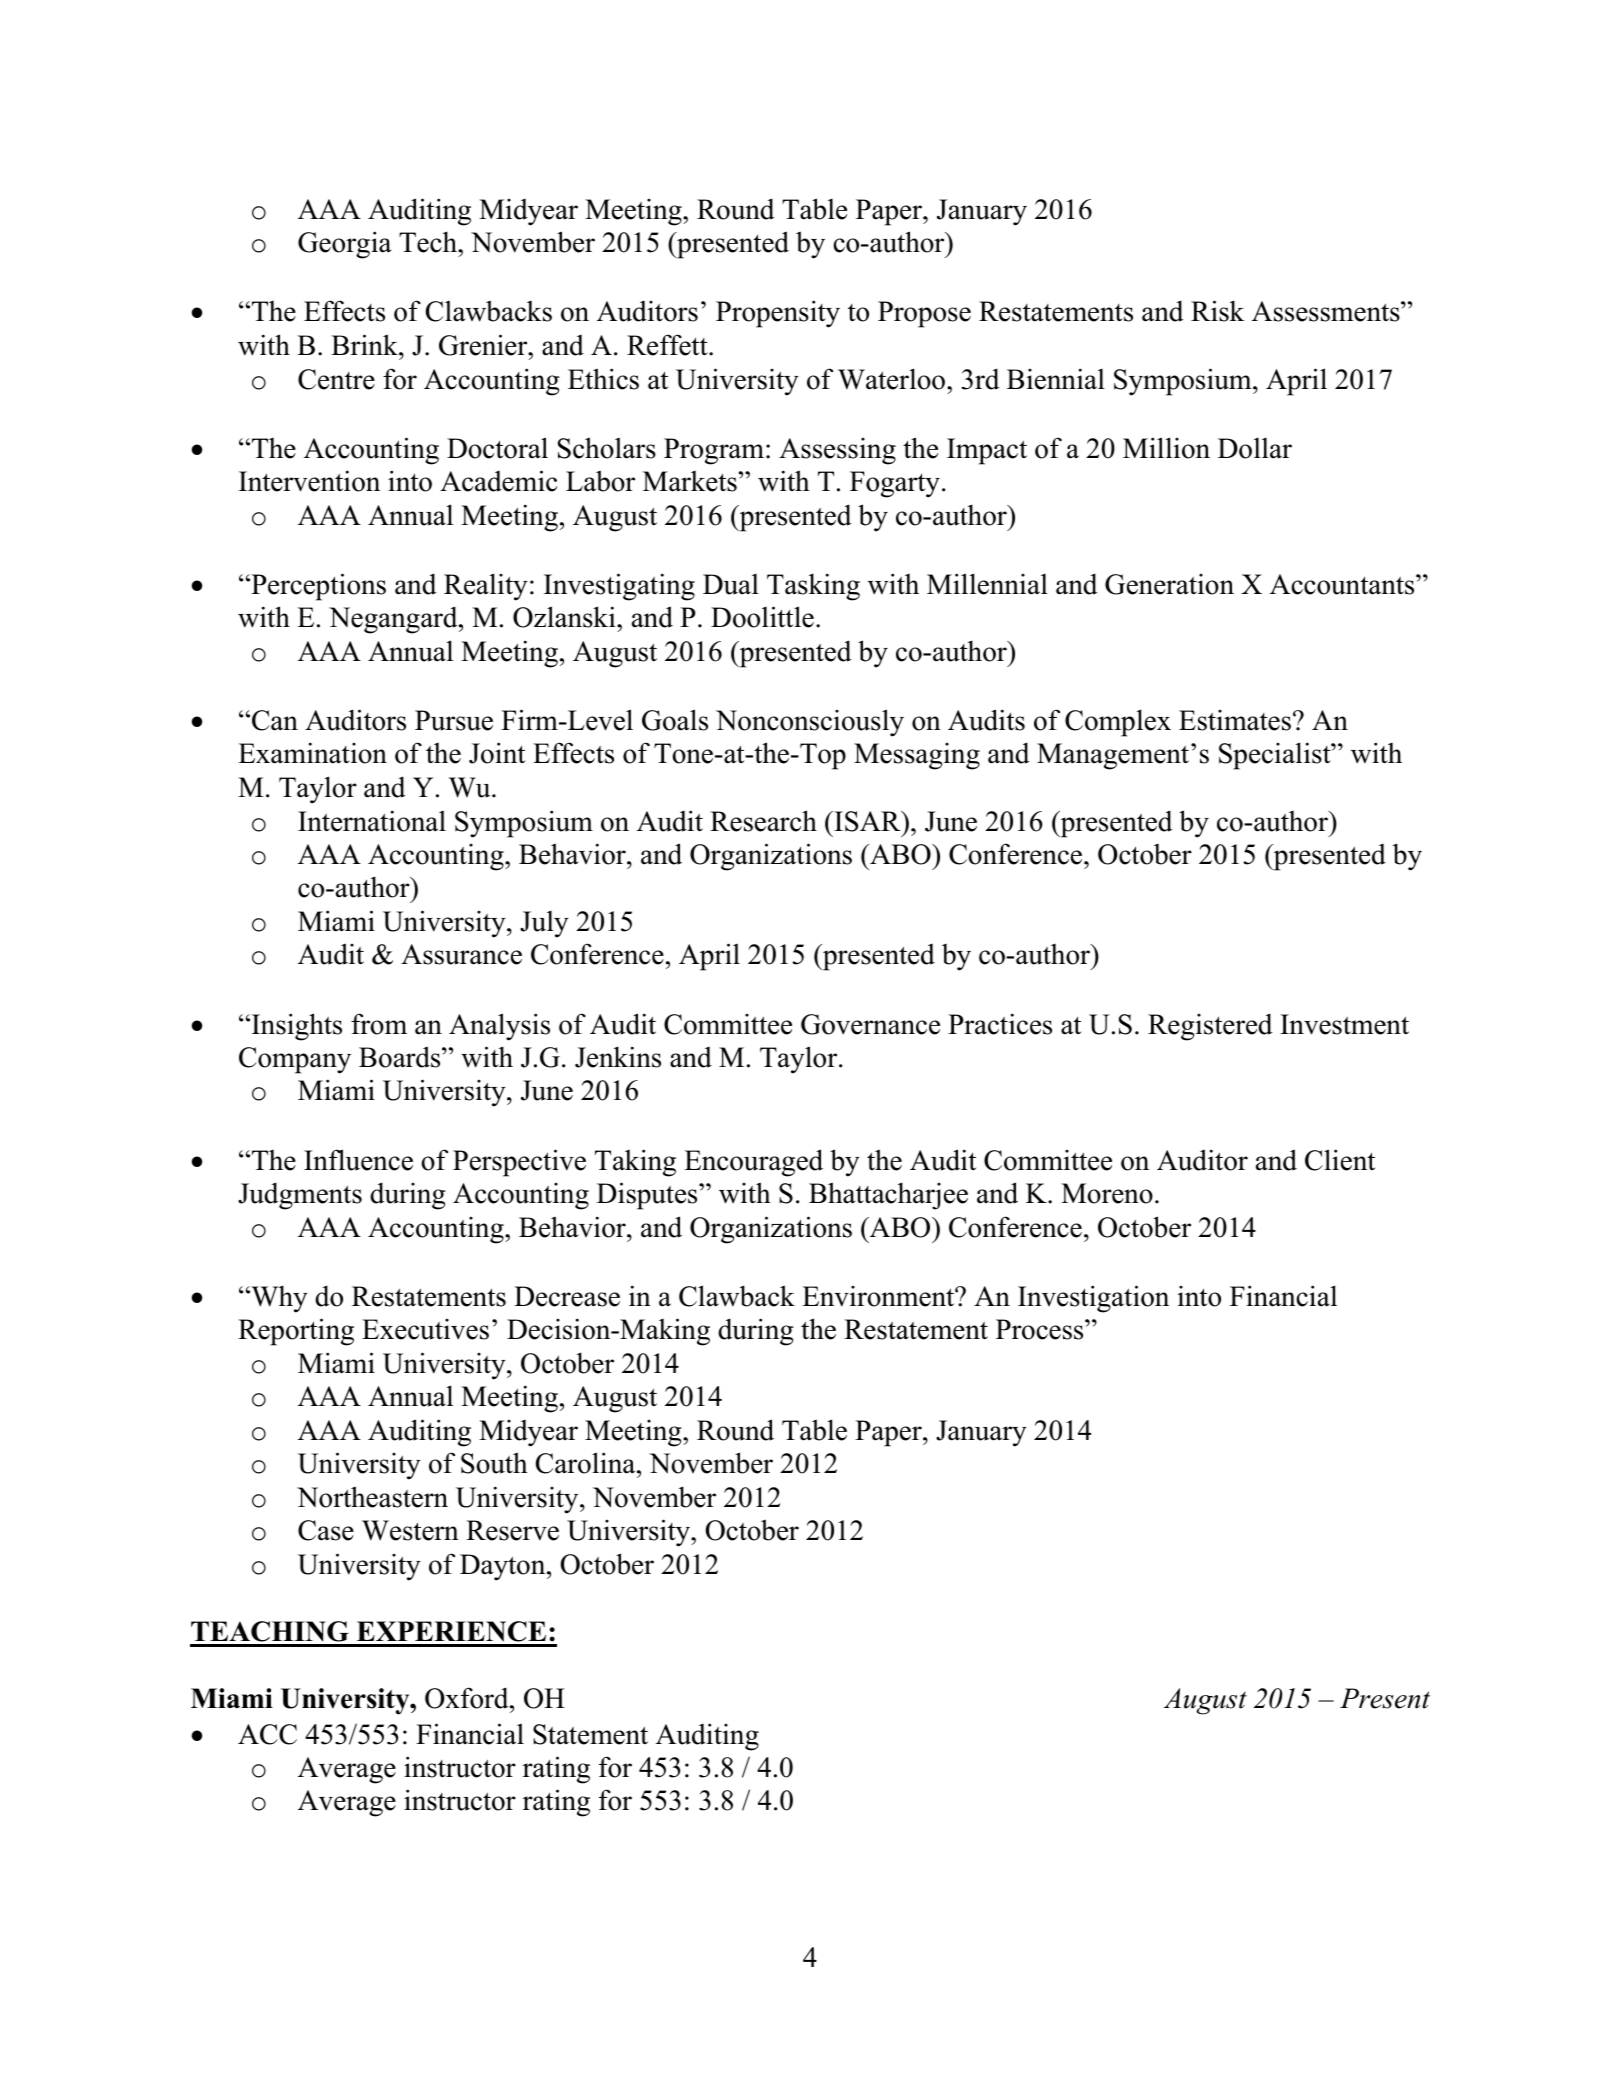  Describe the element at coordinates (504, 1567) in the screenshot. I see `Dayton` at that location.
